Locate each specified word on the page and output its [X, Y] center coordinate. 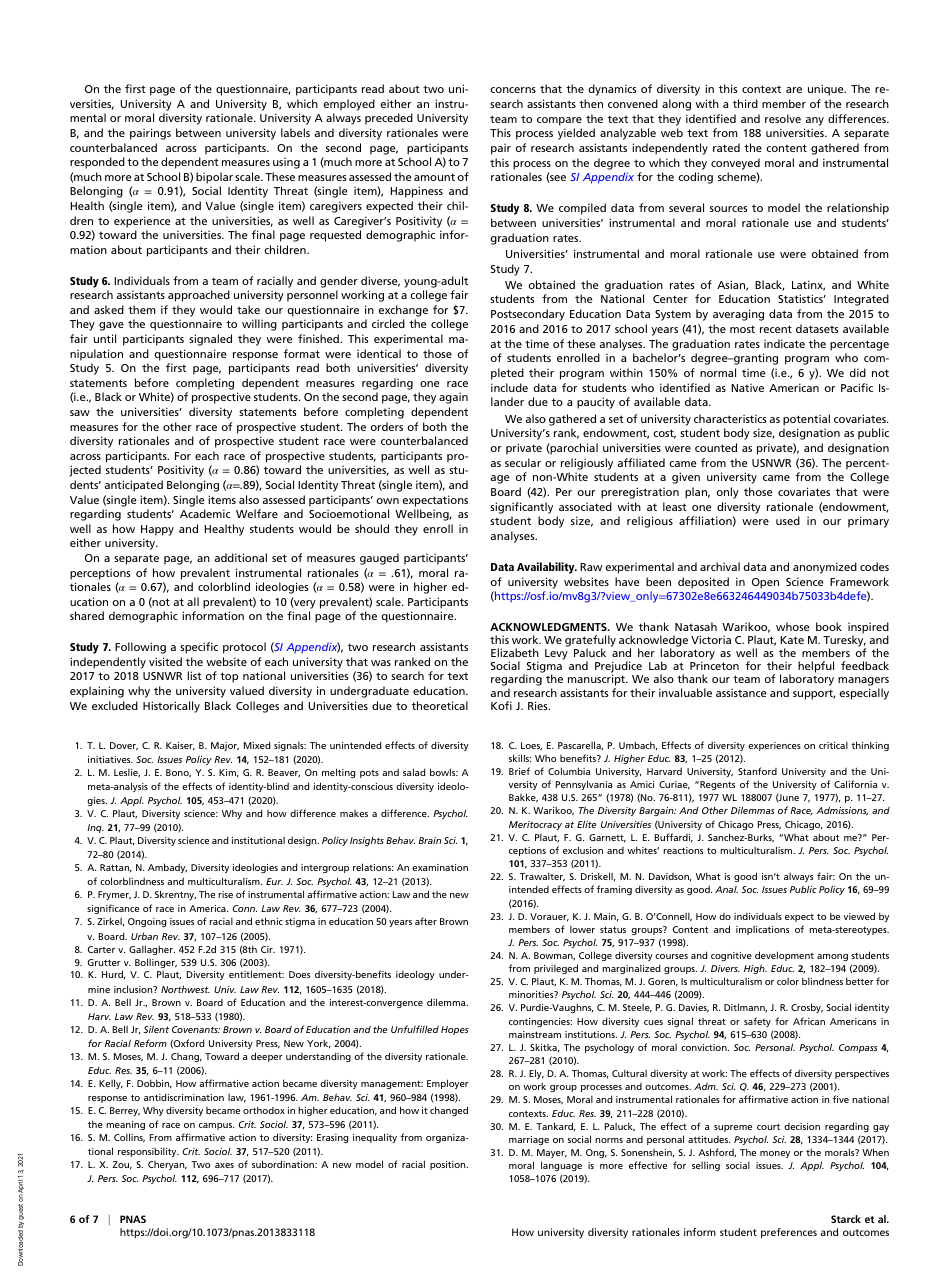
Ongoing [147, 922]
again [453, 398]
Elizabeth [515, 652]
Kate [792, 640]
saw [80, 413]
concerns [513, 90]
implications [762, 930]
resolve [783, 118]
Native [747, 387]
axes [224, 1165]
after [426, 921]
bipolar [214, 178]
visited [165, 661]
